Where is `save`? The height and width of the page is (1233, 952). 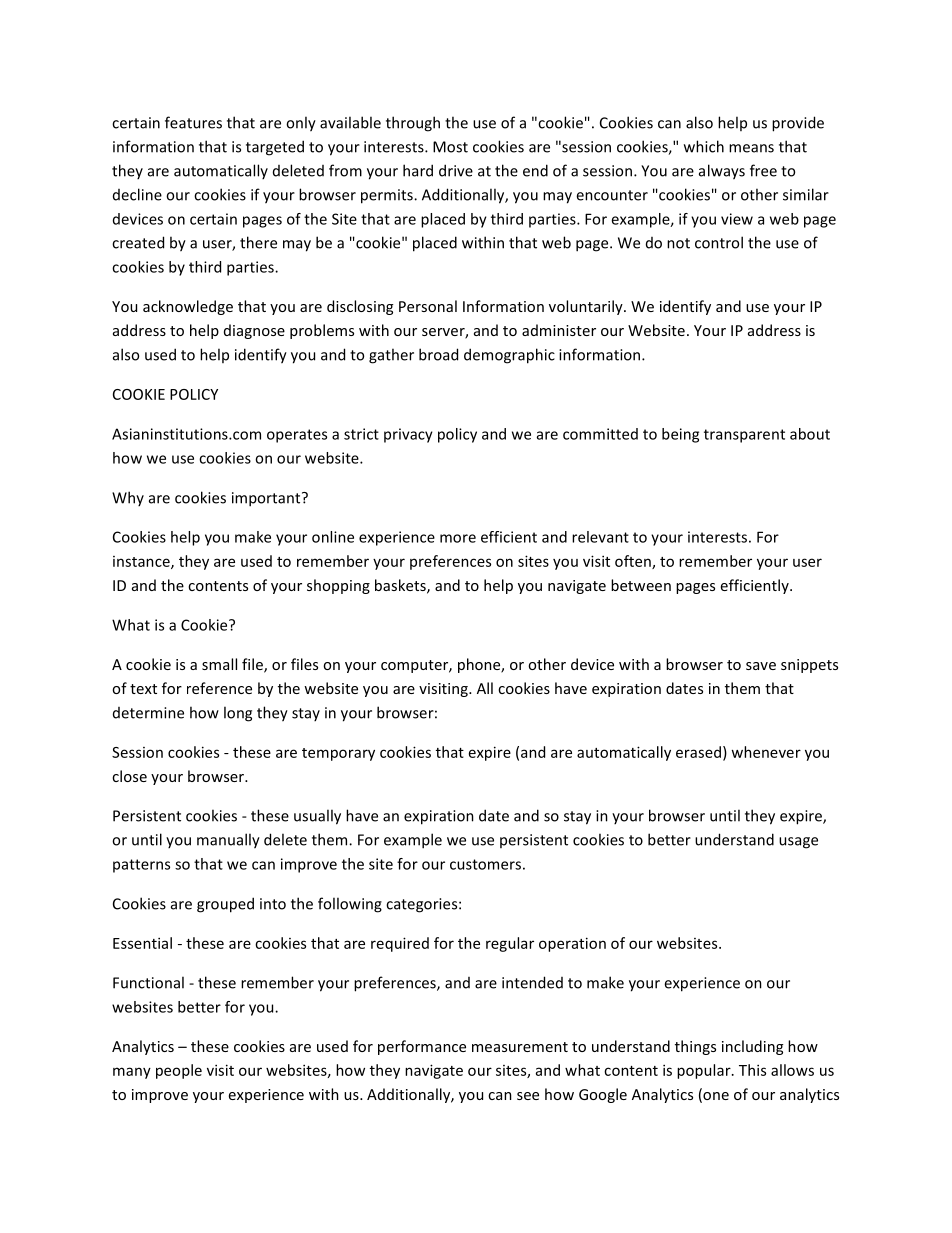 save is located at coordinates (761, 666).
